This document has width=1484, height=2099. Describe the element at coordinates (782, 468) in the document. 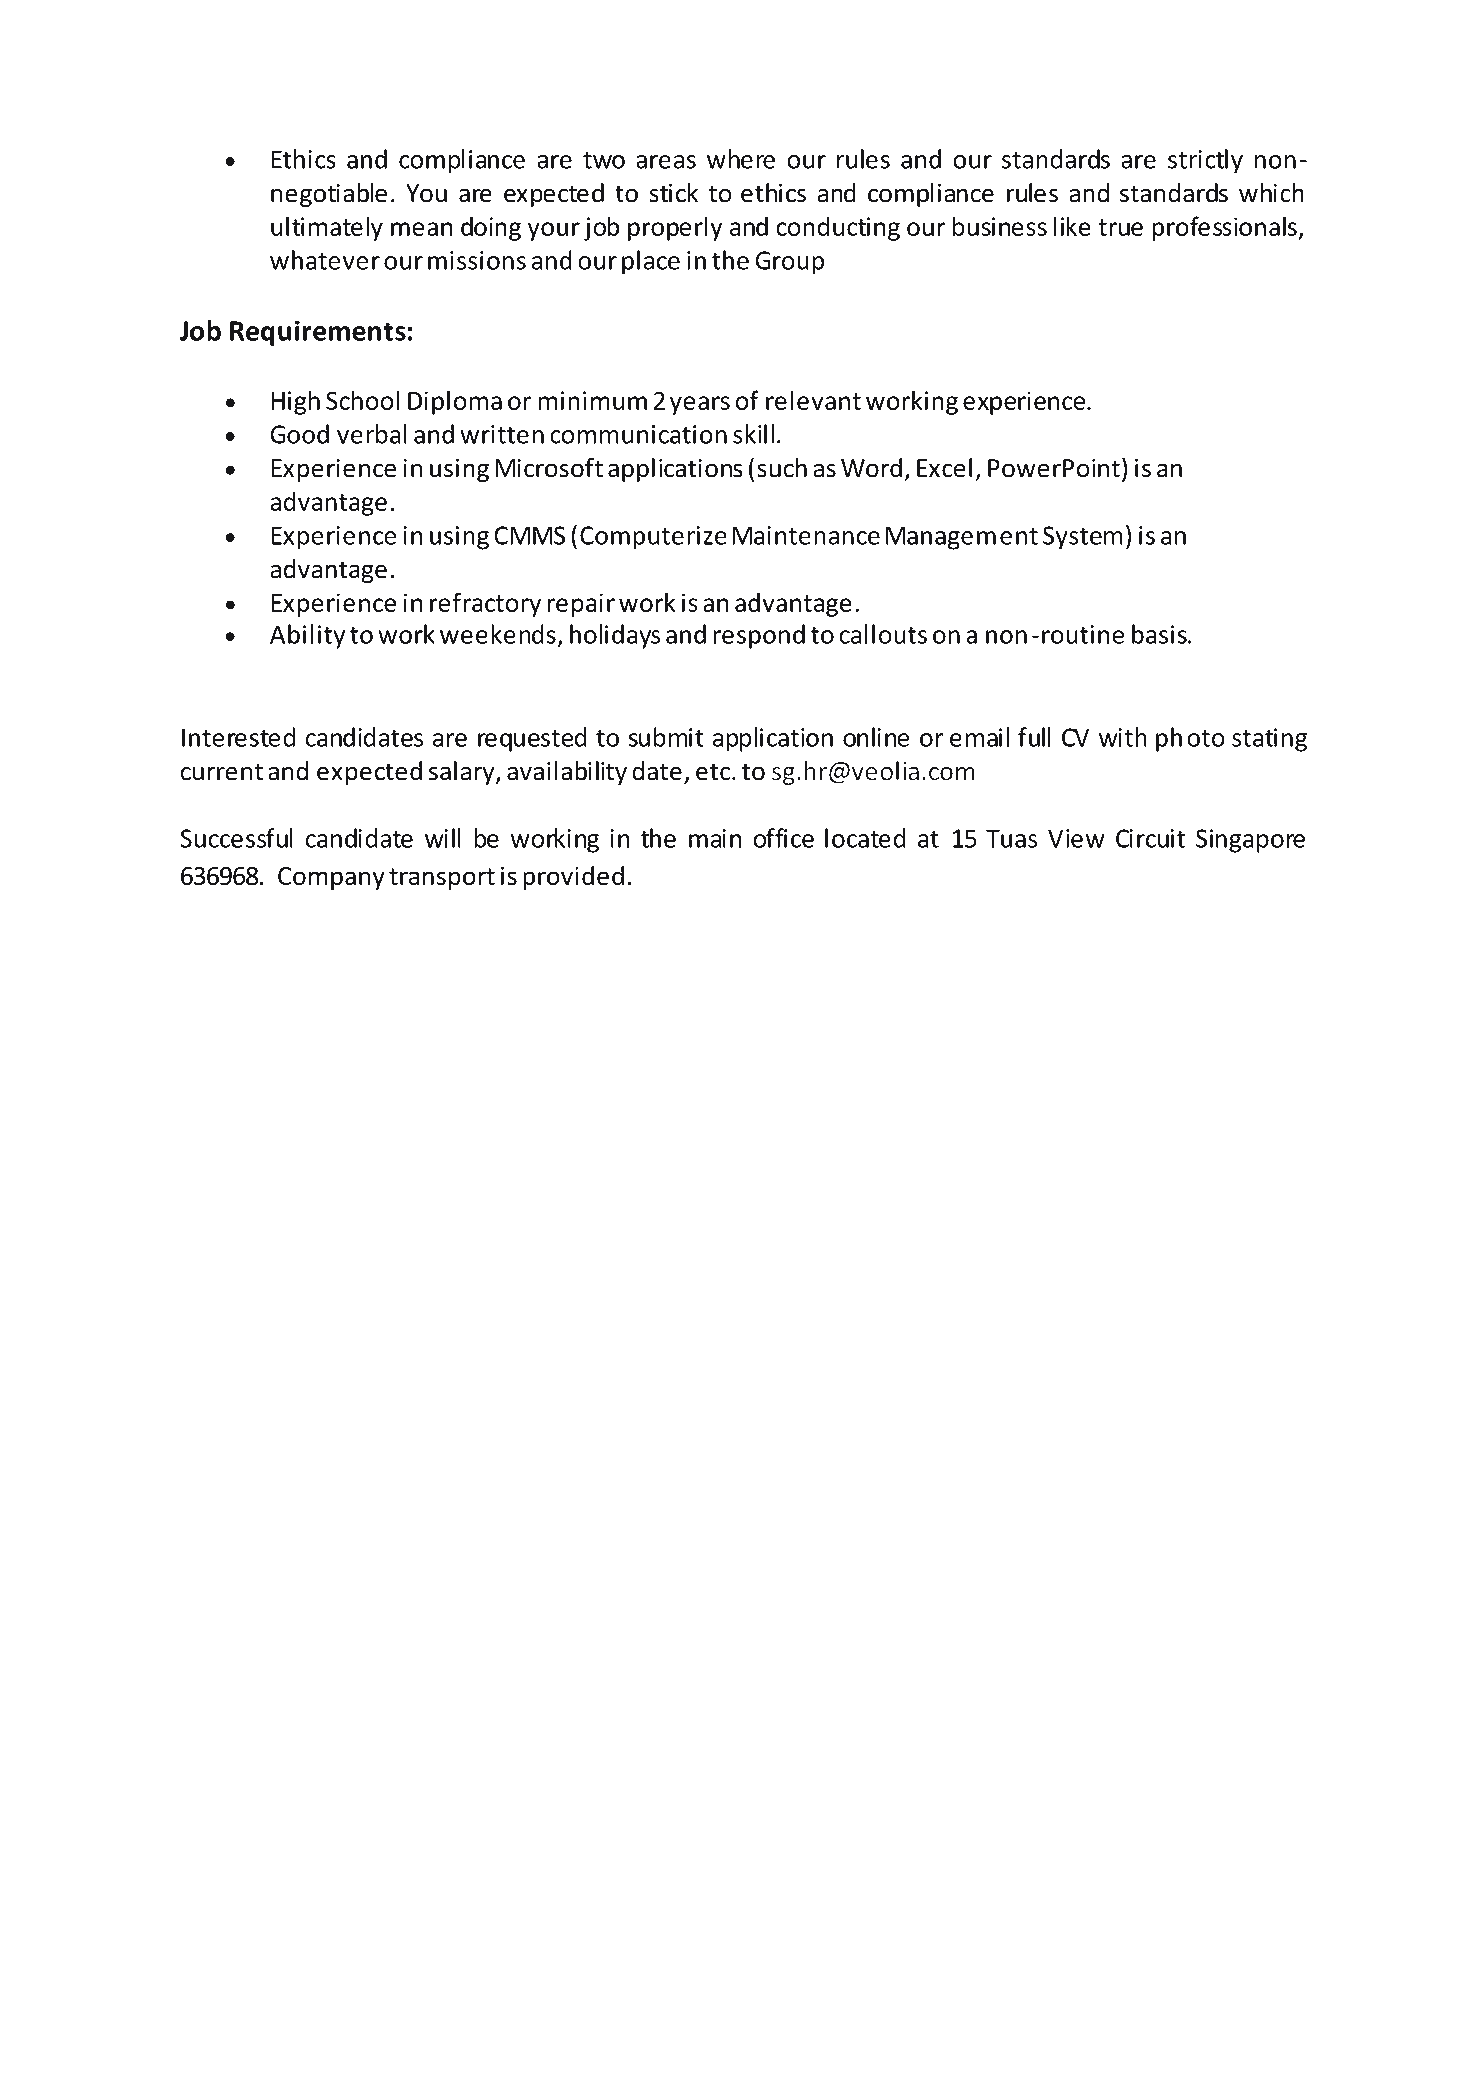

I see `such` at that location.
